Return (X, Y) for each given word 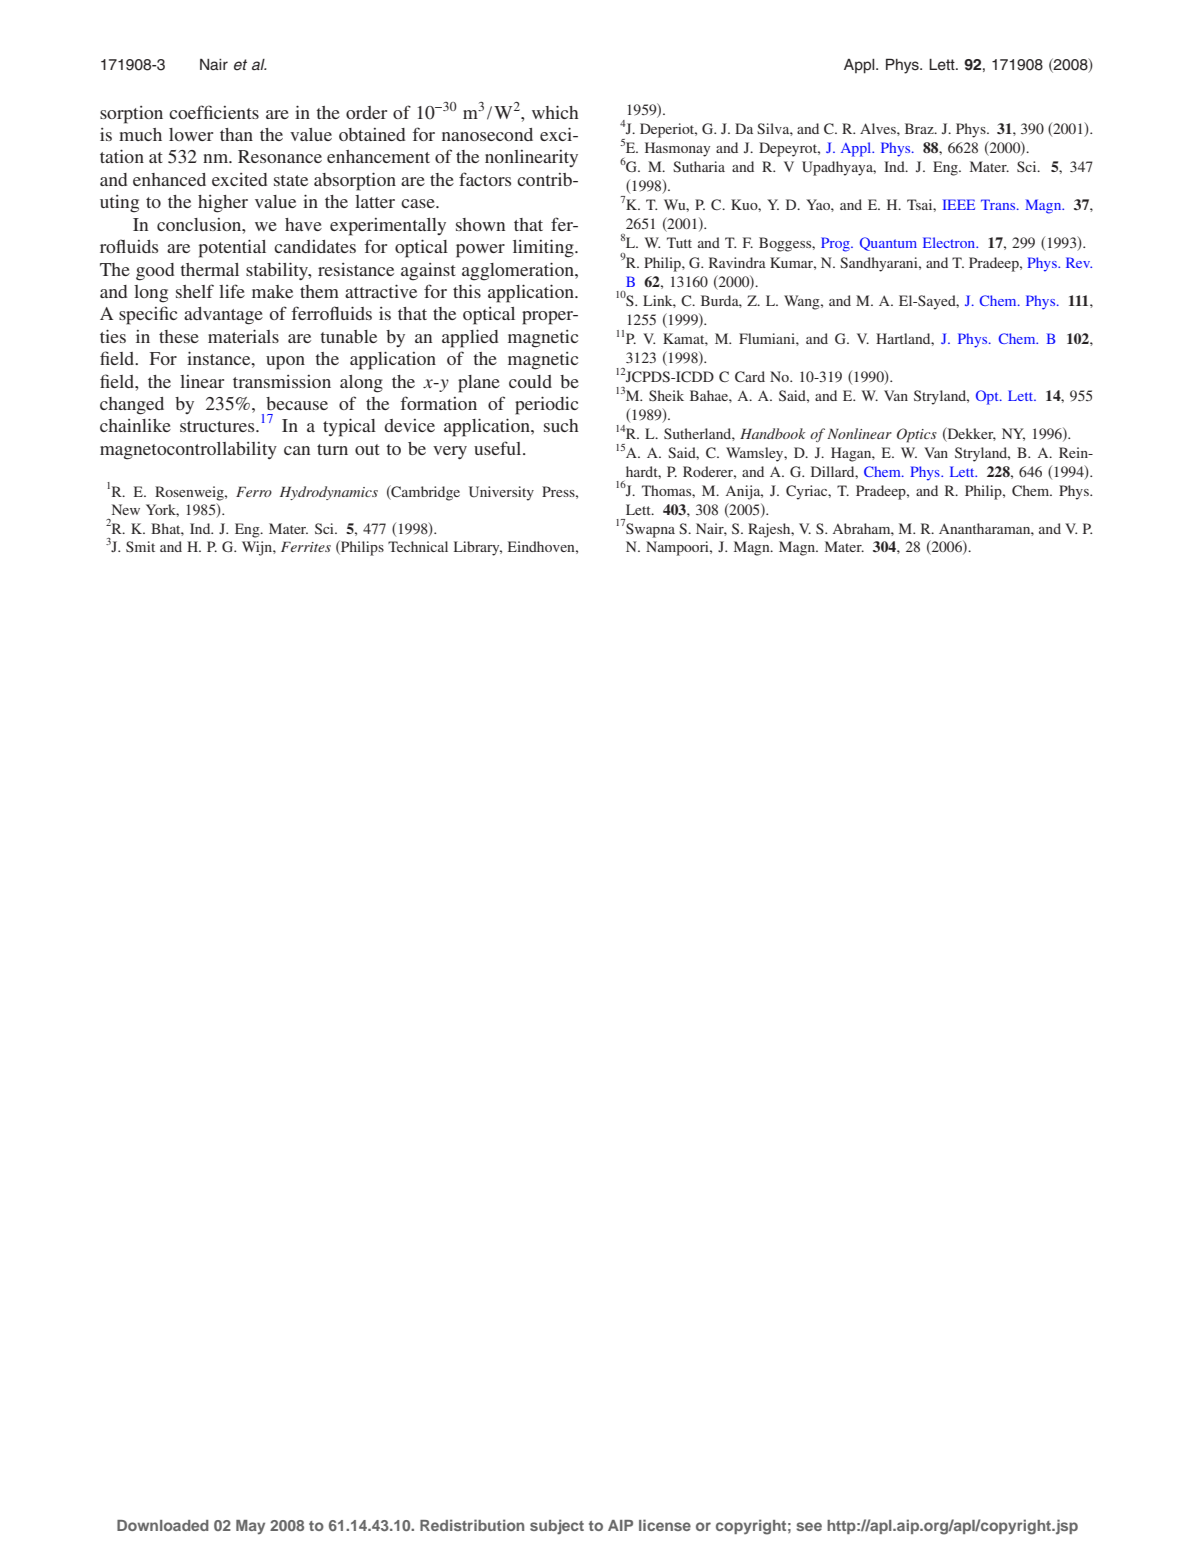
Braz (920, 128)
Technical (418, 546)
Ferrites (306, 546)
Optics (917, 435)
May (250, 1527)
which (555, 112)
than (236, 134)
